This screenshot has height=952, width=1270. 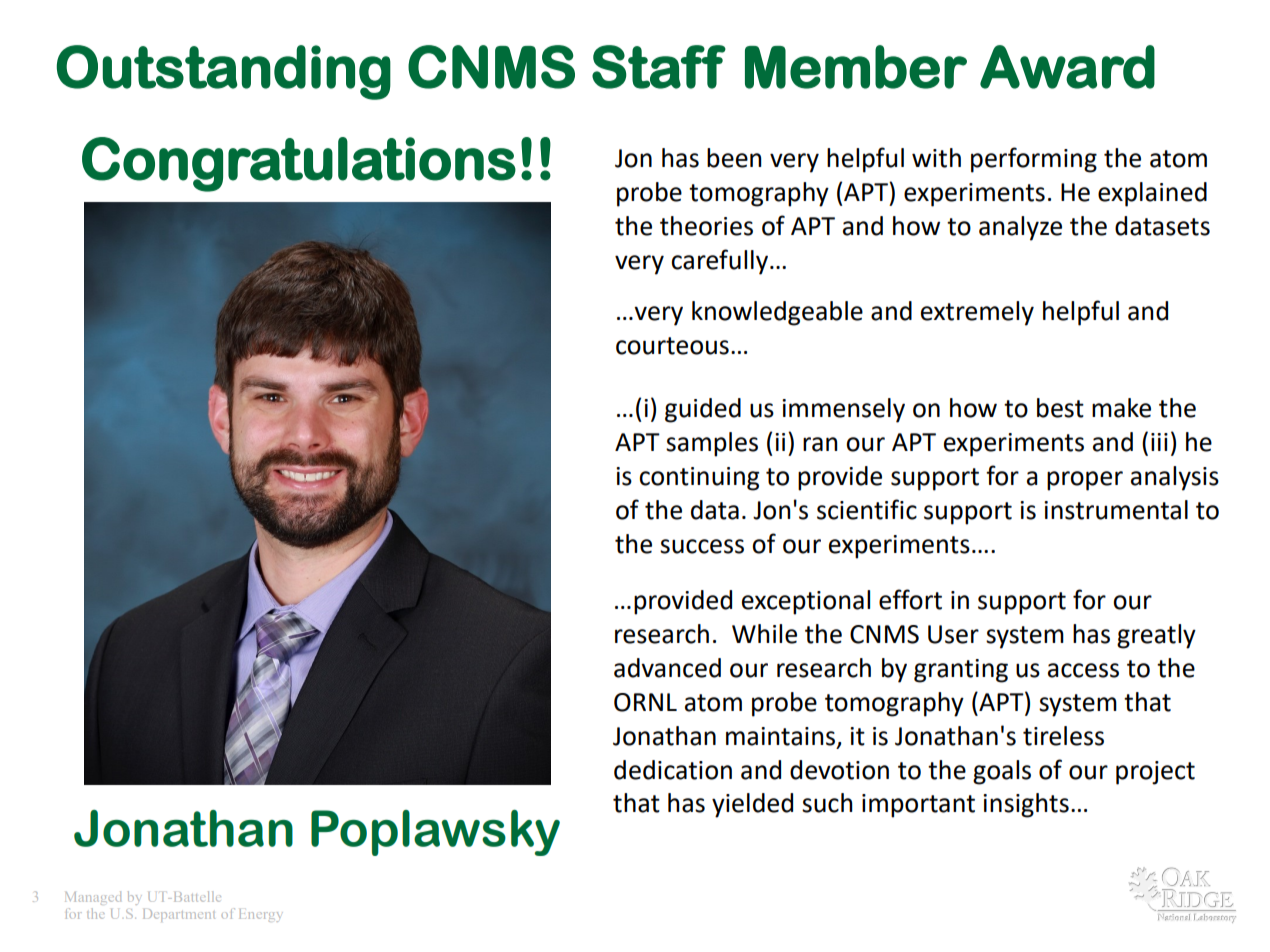 What do you see at coordinates (1067, 67) in the screenshot?
I see `Award` at bounding box center [1067, 67].
